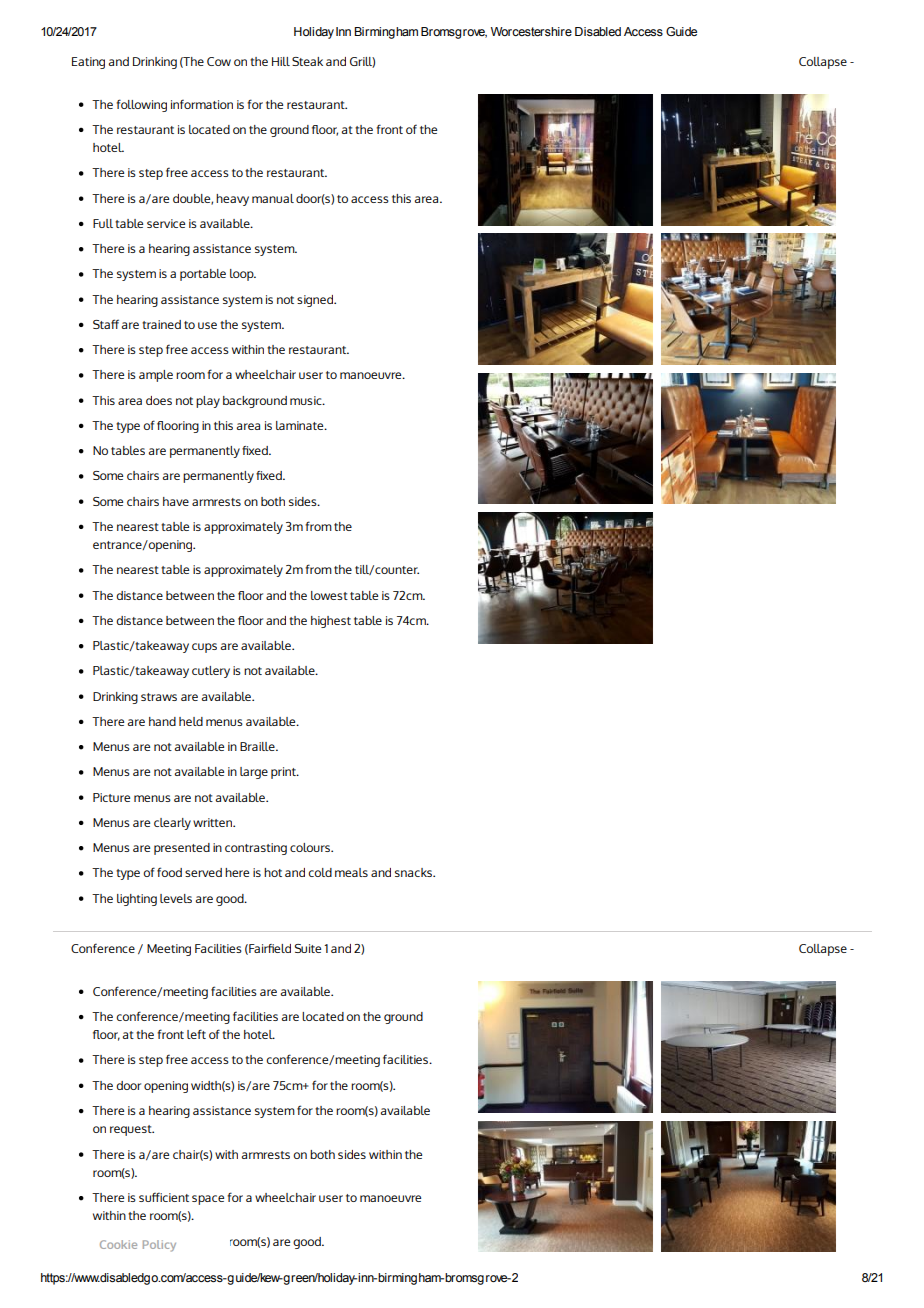 The width and height of the document is (924, 1308). Describe the element at coordinates (208, 1200) in the document. I see `space` at that location.
